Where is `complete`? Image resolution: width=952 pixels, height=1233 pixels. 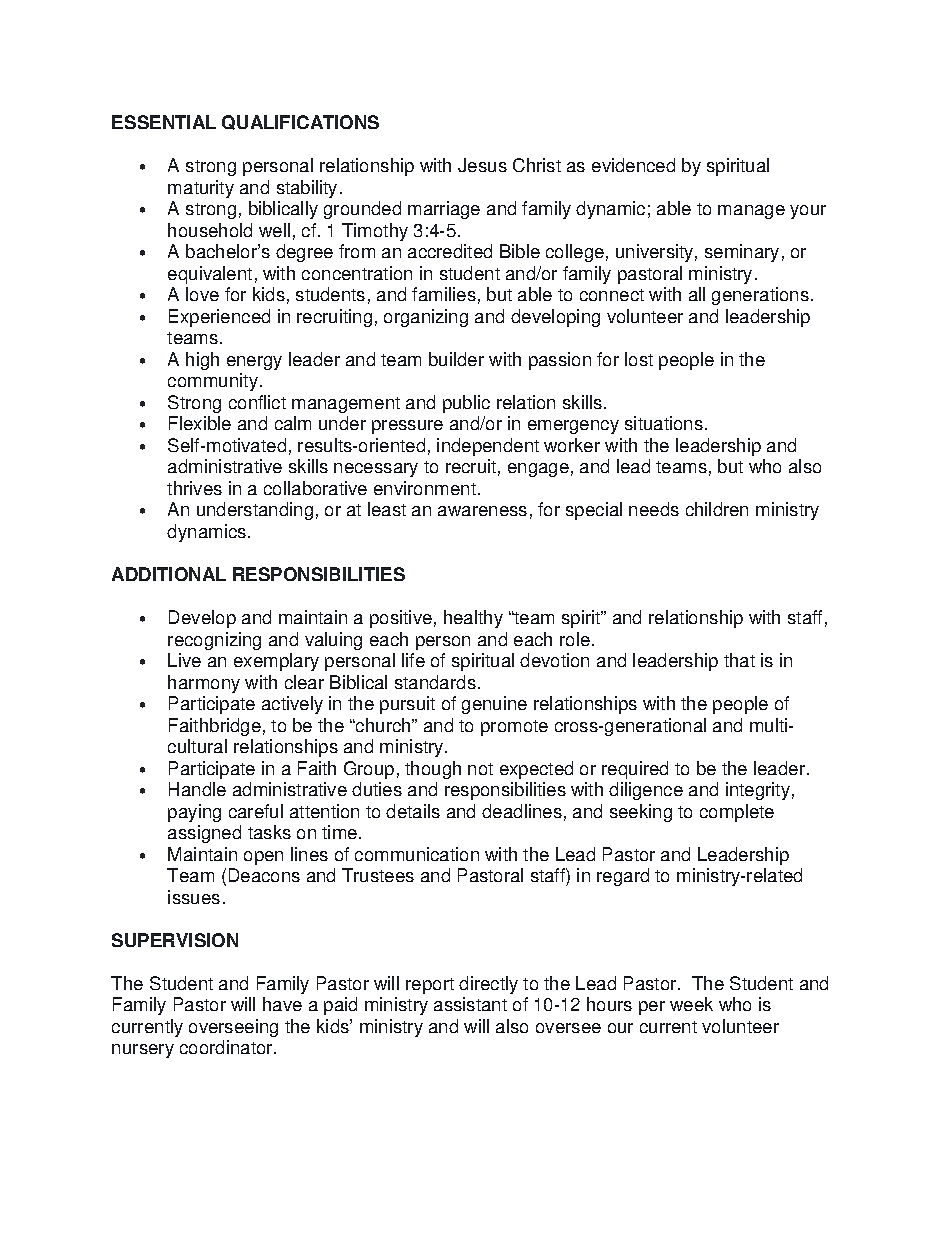 complete is located at coordinates (737, 813).
